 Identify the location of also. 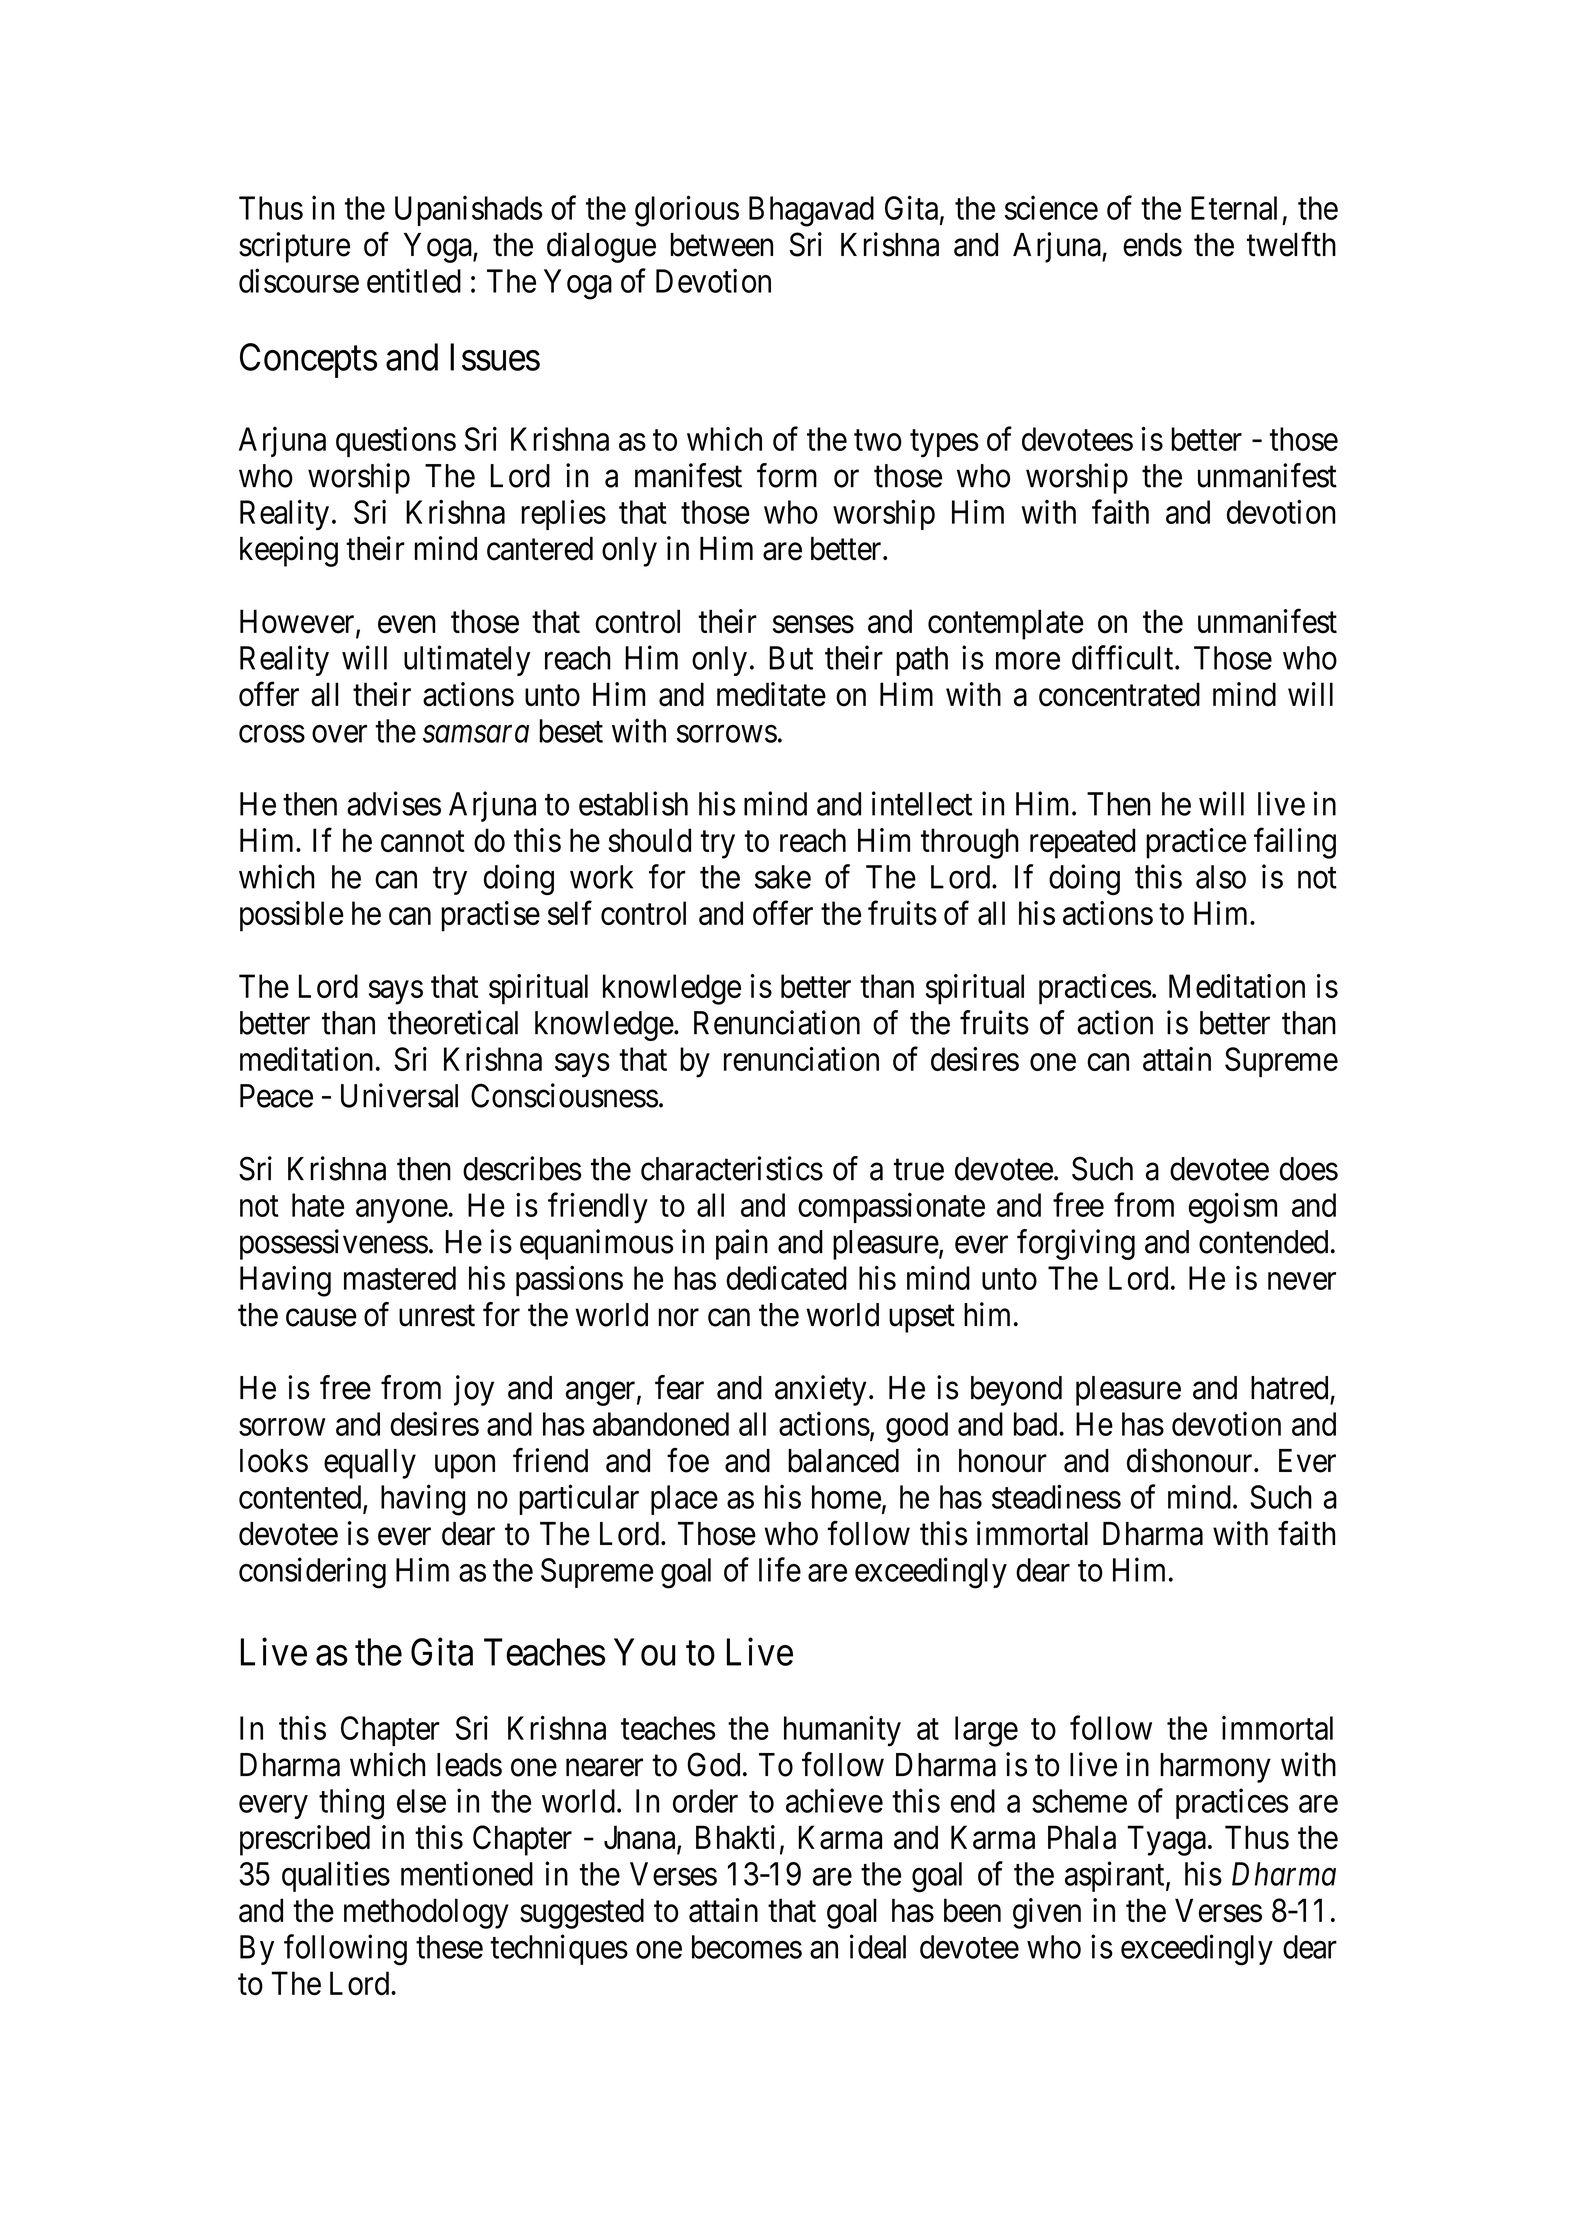
(1221, 877).
